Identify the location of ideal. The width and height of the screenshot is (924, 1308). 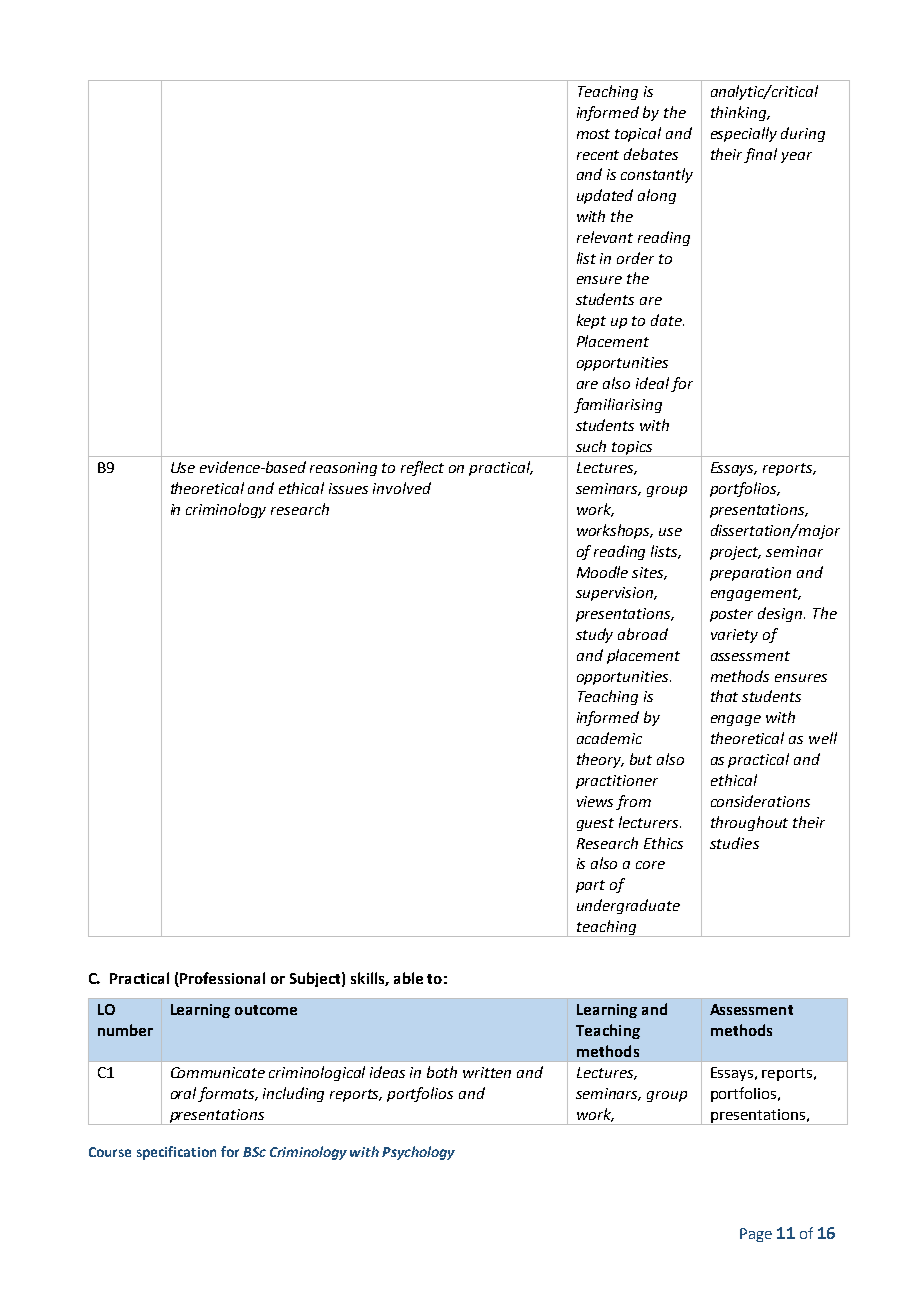
(652, 383).
